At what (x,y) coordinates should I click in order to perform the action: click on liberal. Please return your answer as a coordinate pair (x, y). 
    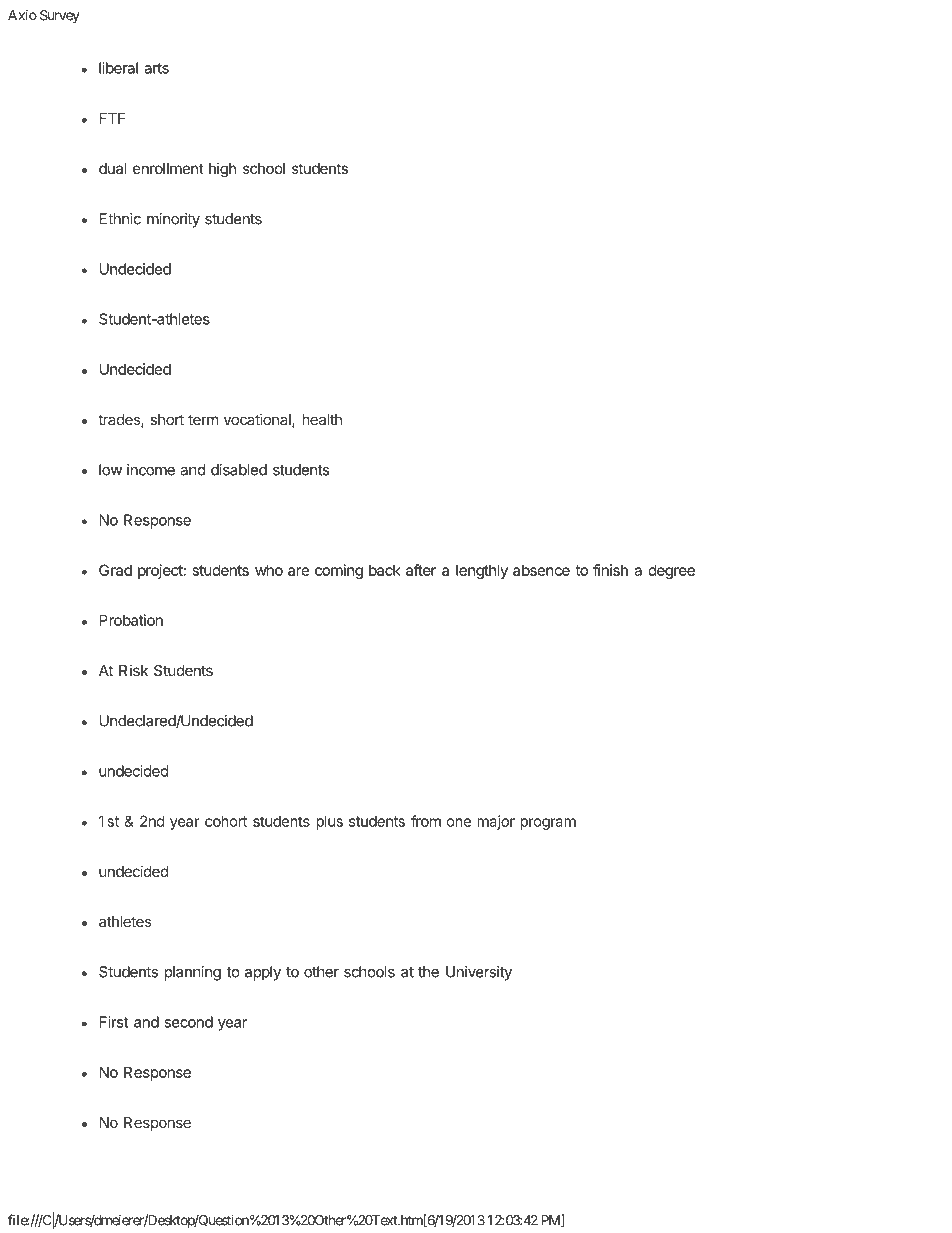
    Looking at the image, I should click on (118, 68).
